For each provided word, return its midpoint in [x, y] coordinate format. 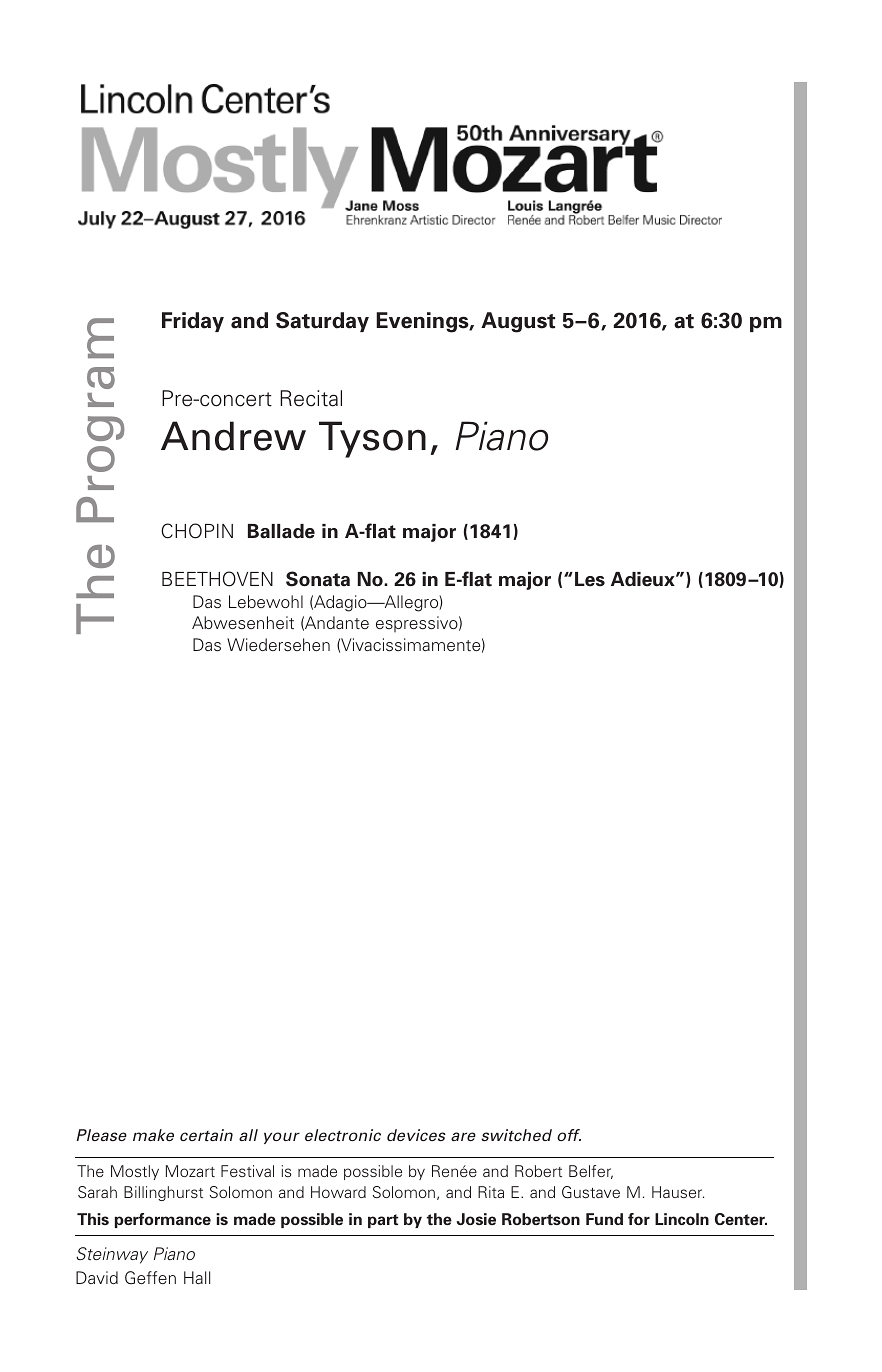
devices [416, 1135]
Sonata [318, 579]
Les [590, 579]
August [518, 322]
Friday [193, 322]
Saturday [322, 322]
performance [162, 1220]
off [569, 1135]
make [153, 1135]
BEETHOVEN [217, 579]
